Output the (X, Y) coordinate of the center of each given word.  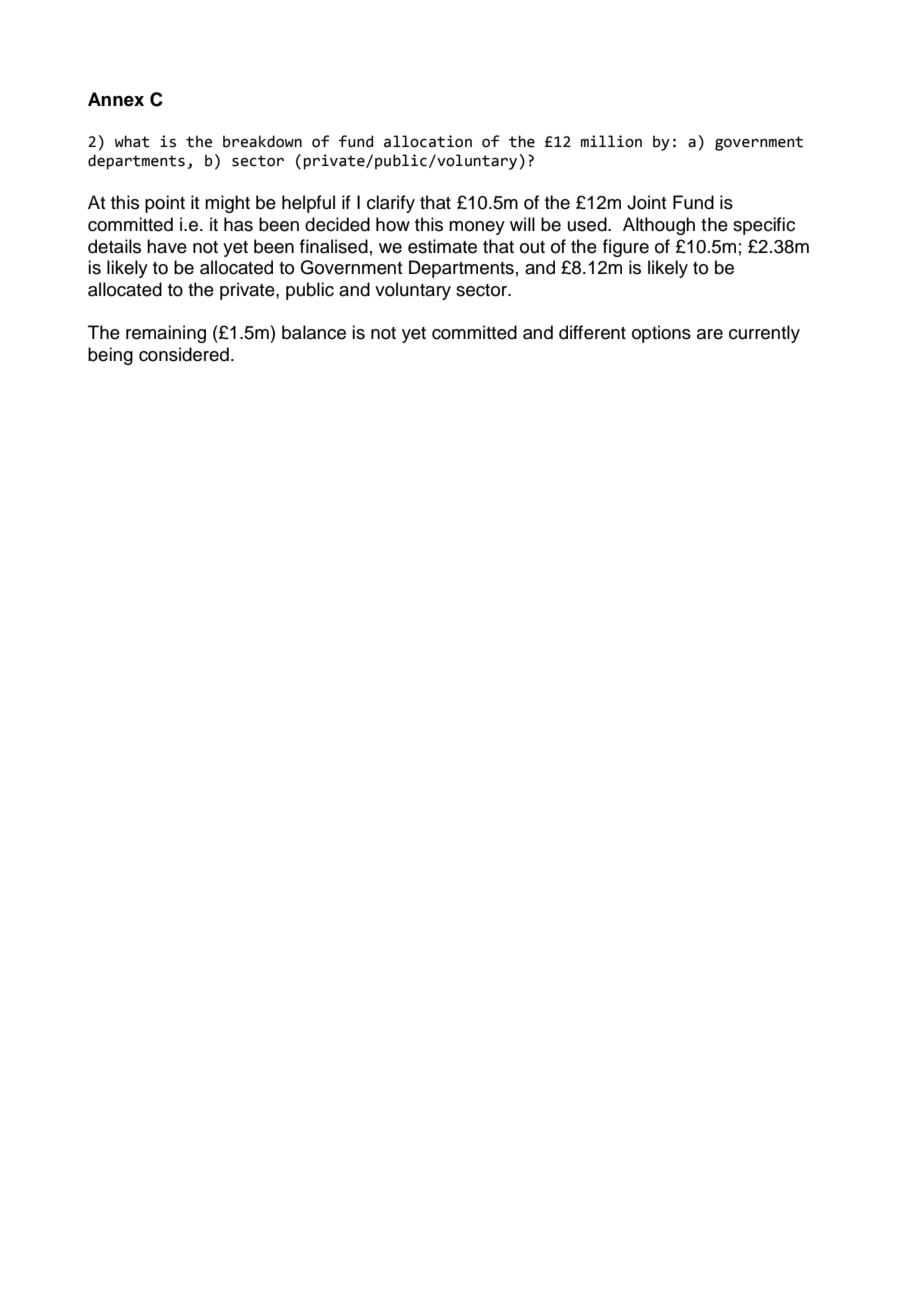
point (165, 204)
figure (626, 248)
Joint (646, 202)
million (611, 141)
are (710, 334)
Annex (116, 99)
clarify (391, 204)
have (167, 246)
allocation (428, 141)
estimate (442, 246)
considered (184, 354)
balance (314, 332)
